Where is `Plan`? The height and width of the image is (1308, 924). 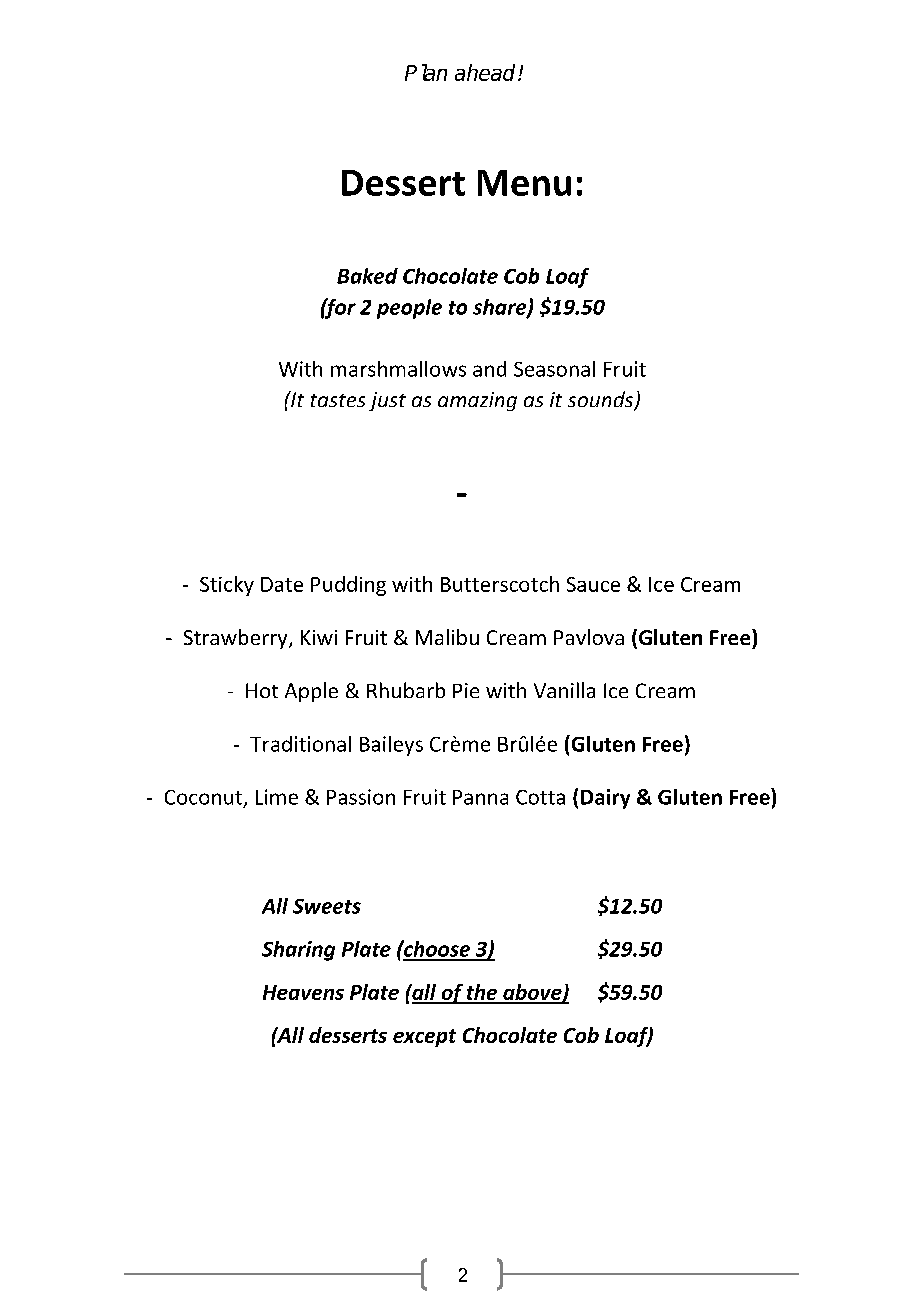 Plan is located at coordinates (426, 72).
